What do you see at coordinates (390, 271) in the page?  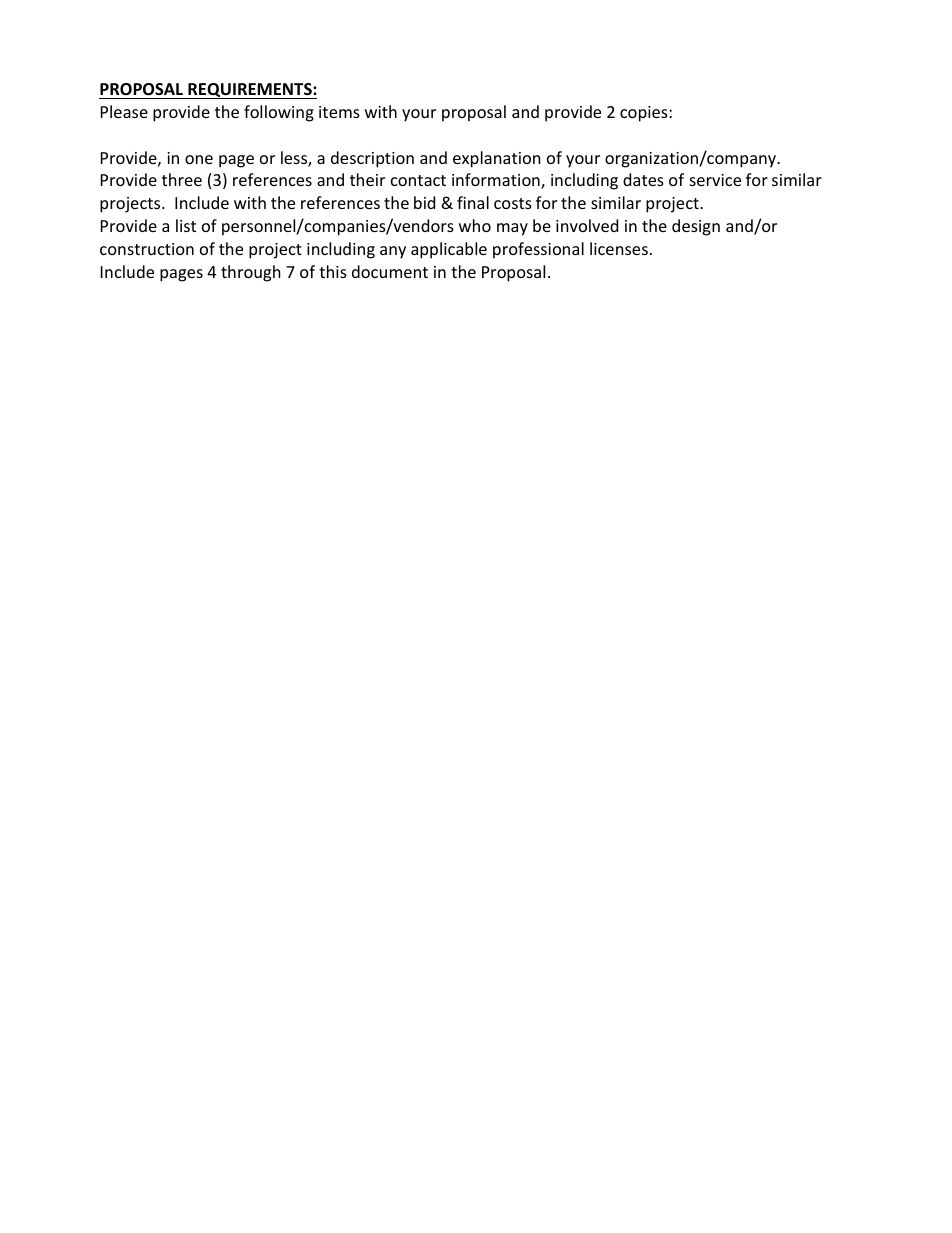 I see `document` at bounding box center [390, 271].
